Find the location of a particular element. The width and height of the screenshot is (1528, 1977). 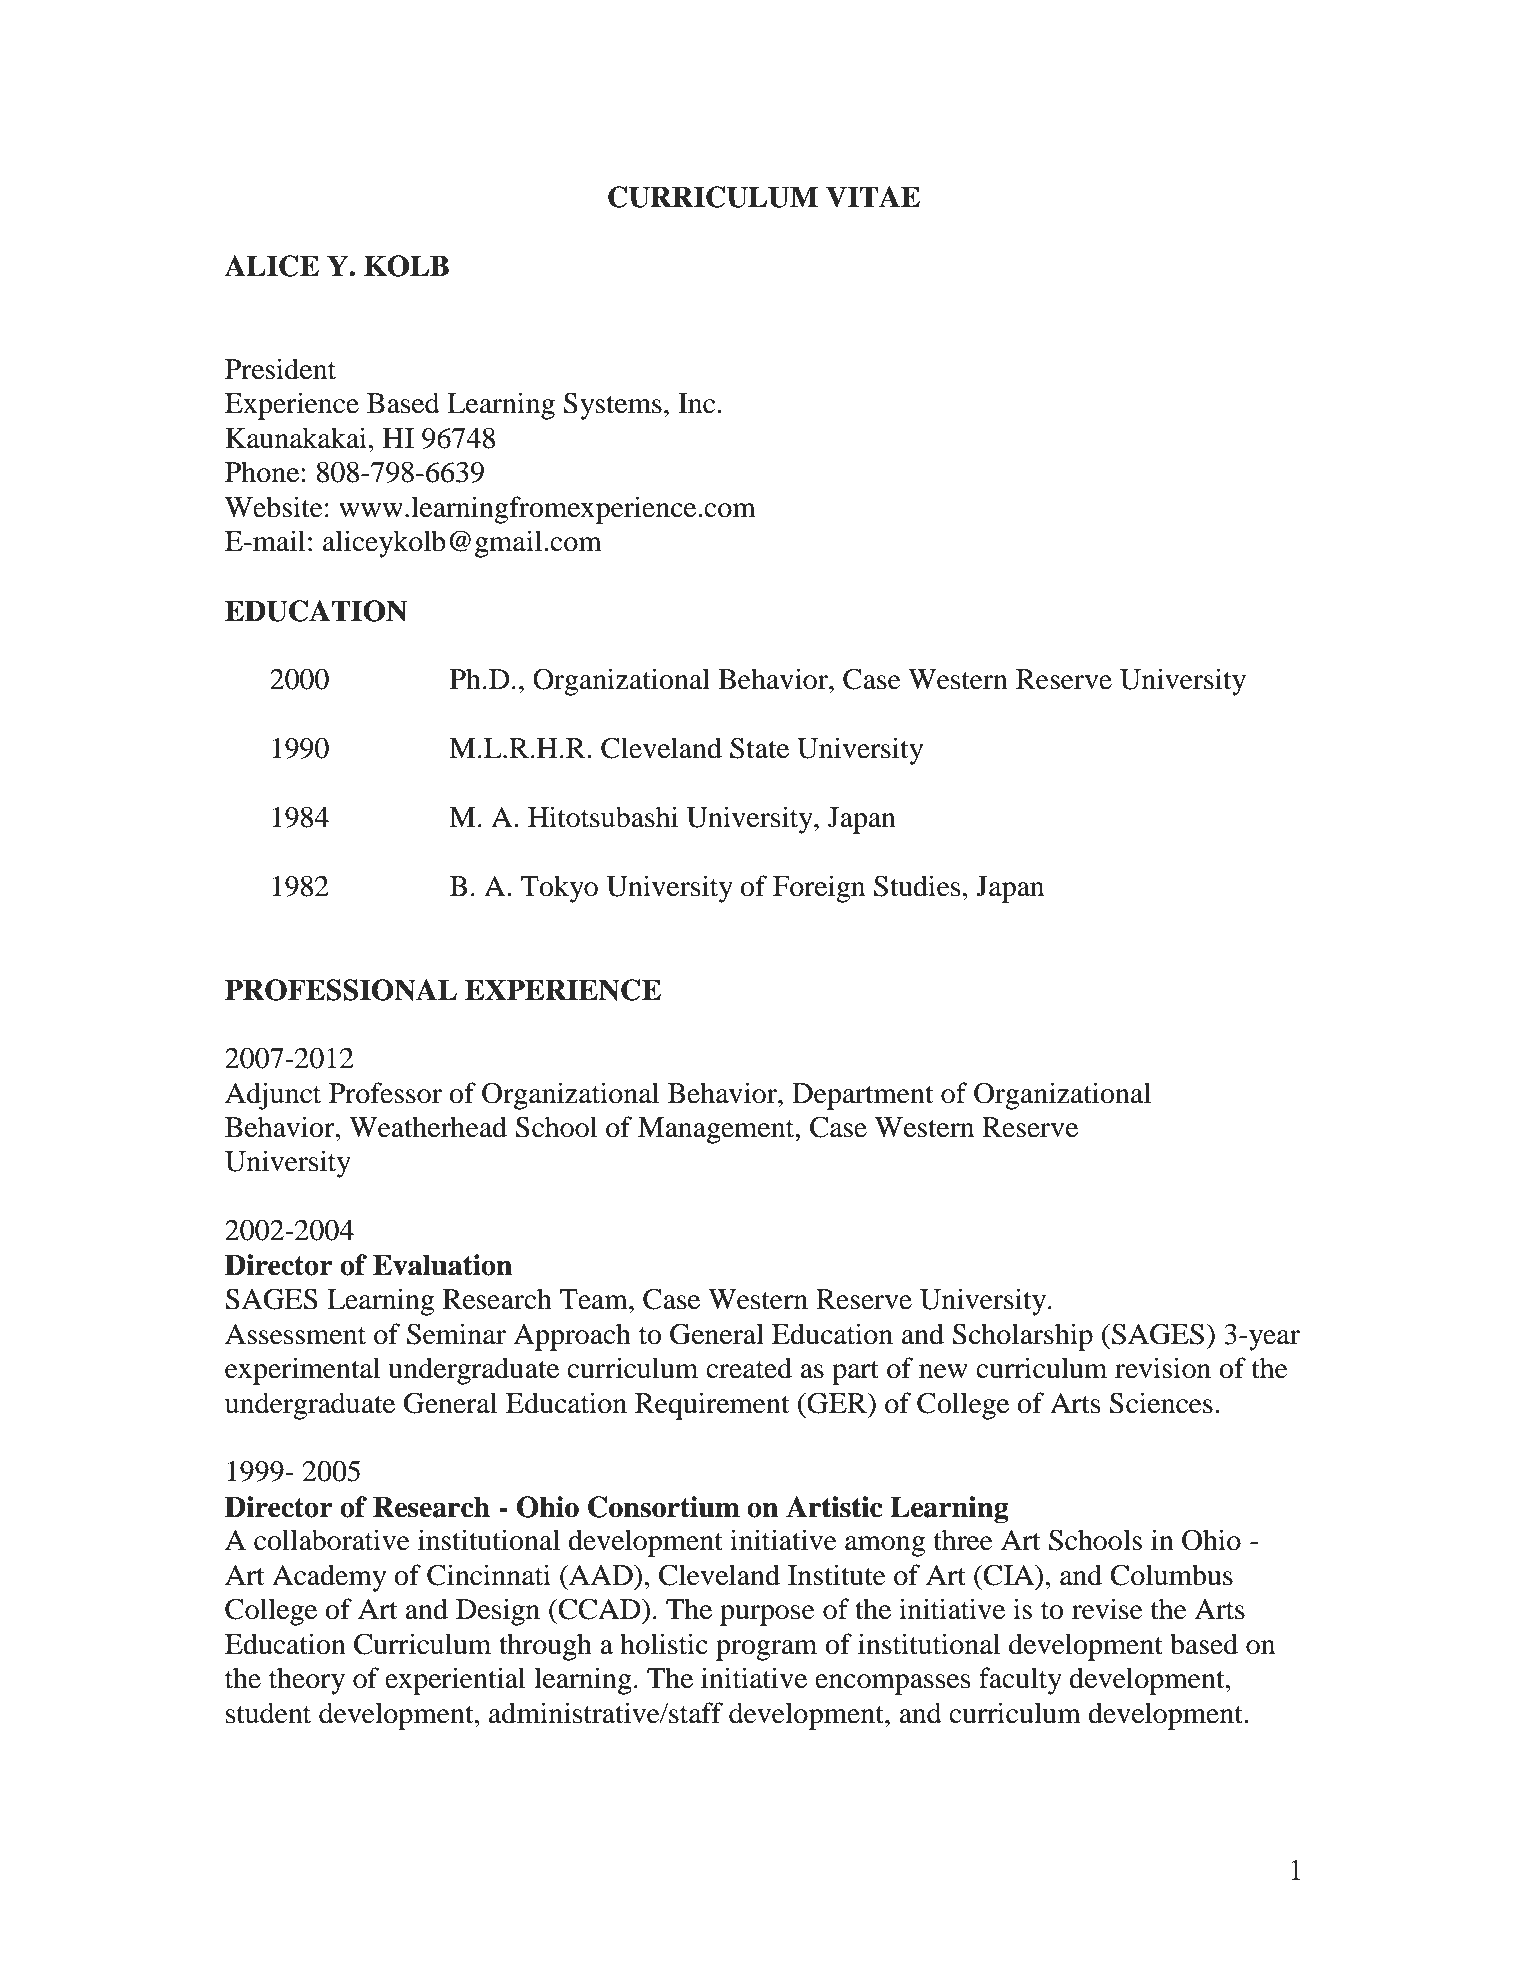

Studies is located at coordinates (917, 886).
